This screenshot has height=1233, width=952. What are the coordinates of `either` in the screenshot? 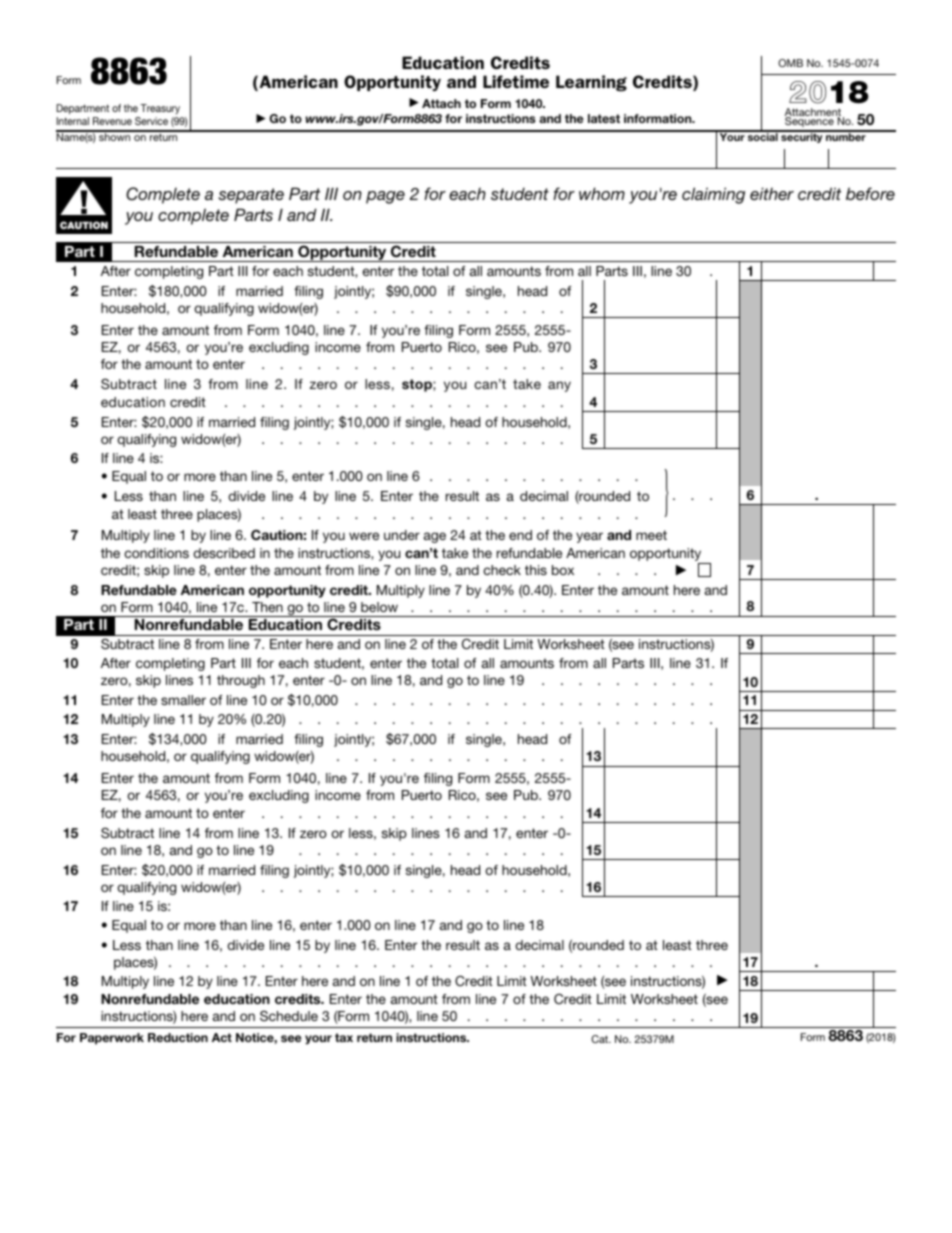 It's located at (772, 193).
